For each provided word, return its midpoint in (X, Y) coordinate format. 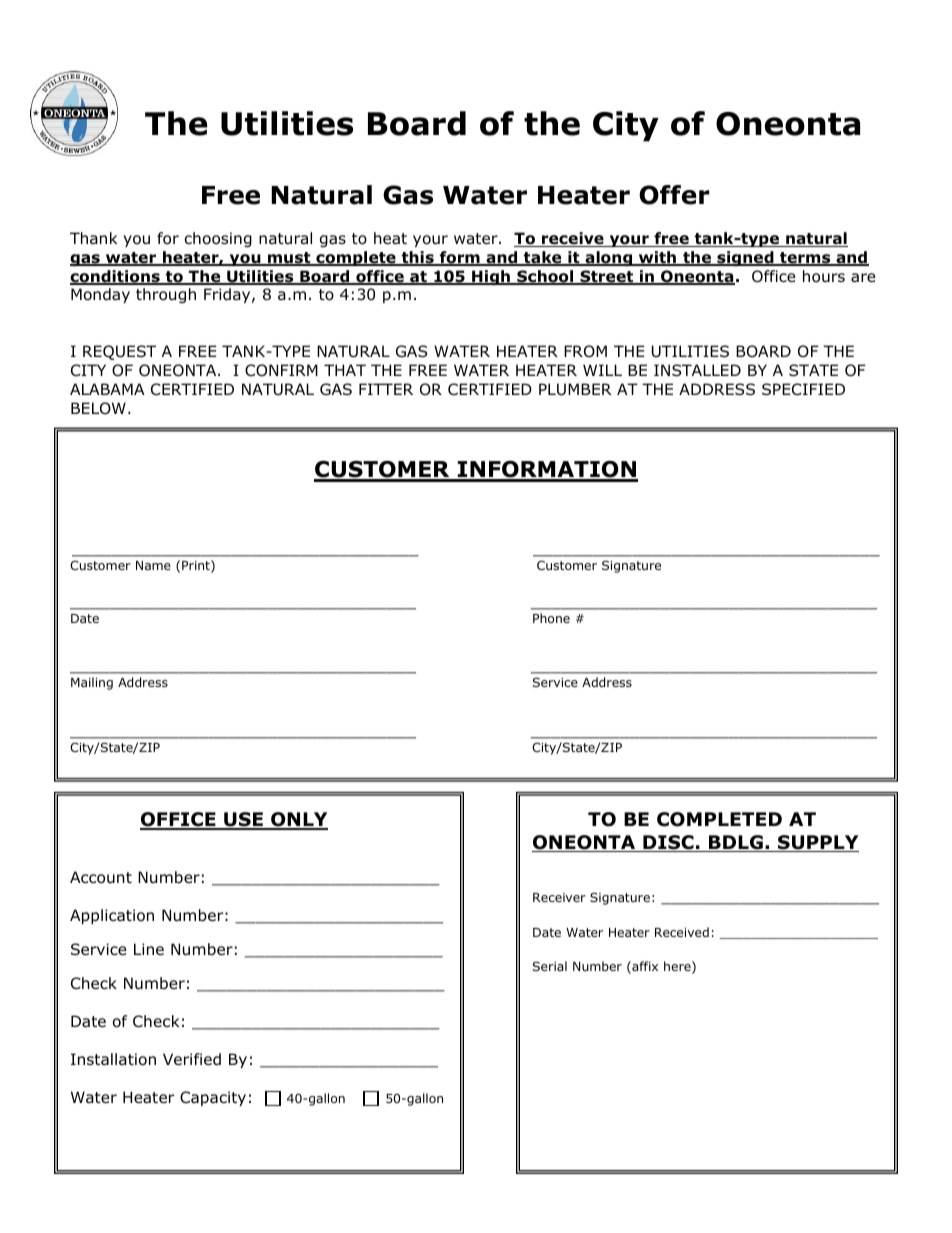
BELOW (98, 408)
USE (243, 820)
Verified (192, 1059)
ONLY (298, 820)
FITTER (386, 389)
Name (153, 565)
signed (745, 258)
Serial (550, 966)
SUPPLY (817, 843)
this (417, 258)
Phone (551, 618)
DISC (668, 843)
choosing (218, 239)
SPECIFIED (803, 389)
